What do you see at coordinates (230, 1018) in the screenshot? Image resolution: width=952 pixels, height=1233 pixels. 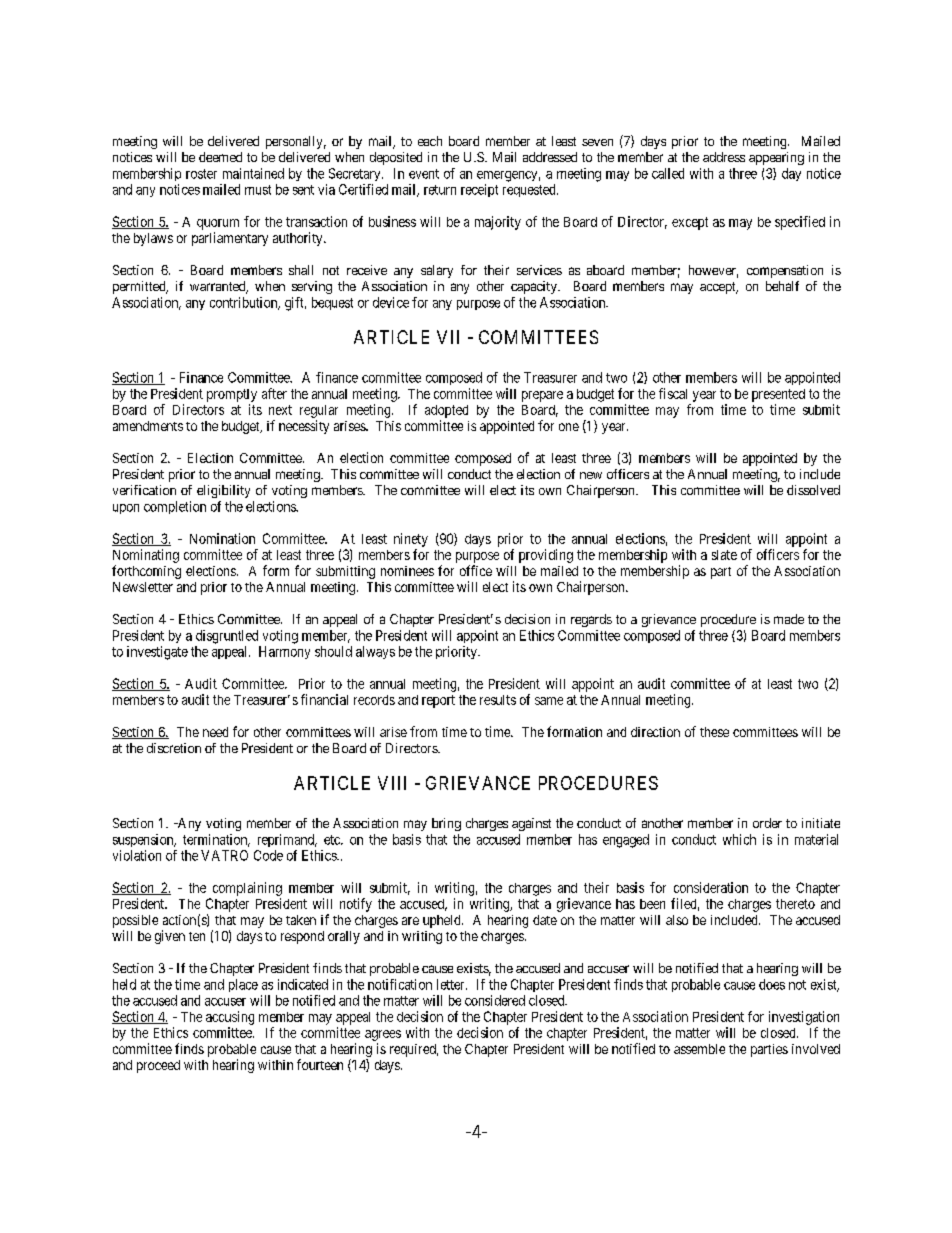 I see `accusing` at bounding box center [230, 1018].
